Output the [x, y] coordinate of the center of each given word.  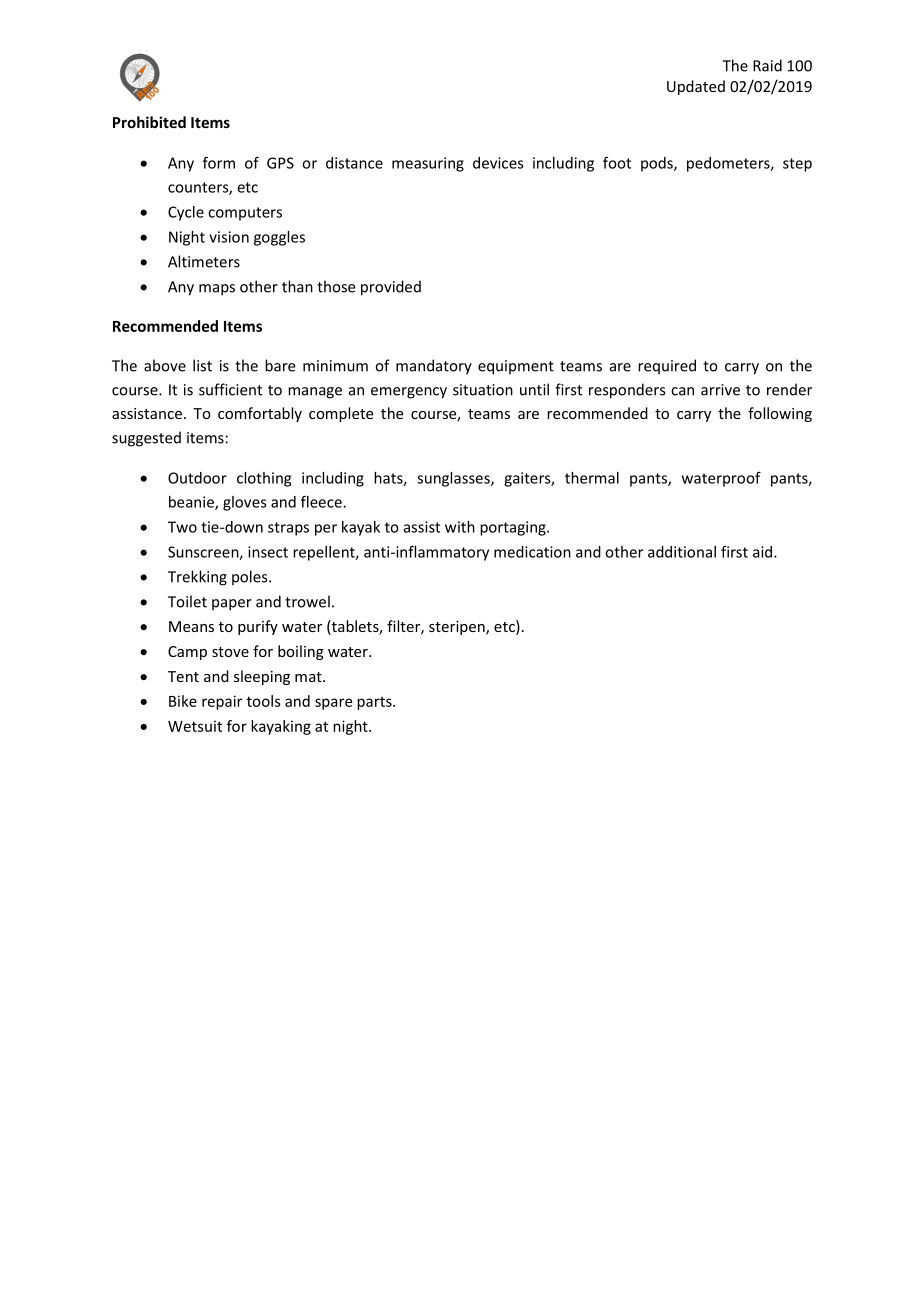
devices [498, 163]
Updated [696, 87]
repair [222, 702]
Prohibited [149, 122]
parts [375, 703]
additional [682, 552]
